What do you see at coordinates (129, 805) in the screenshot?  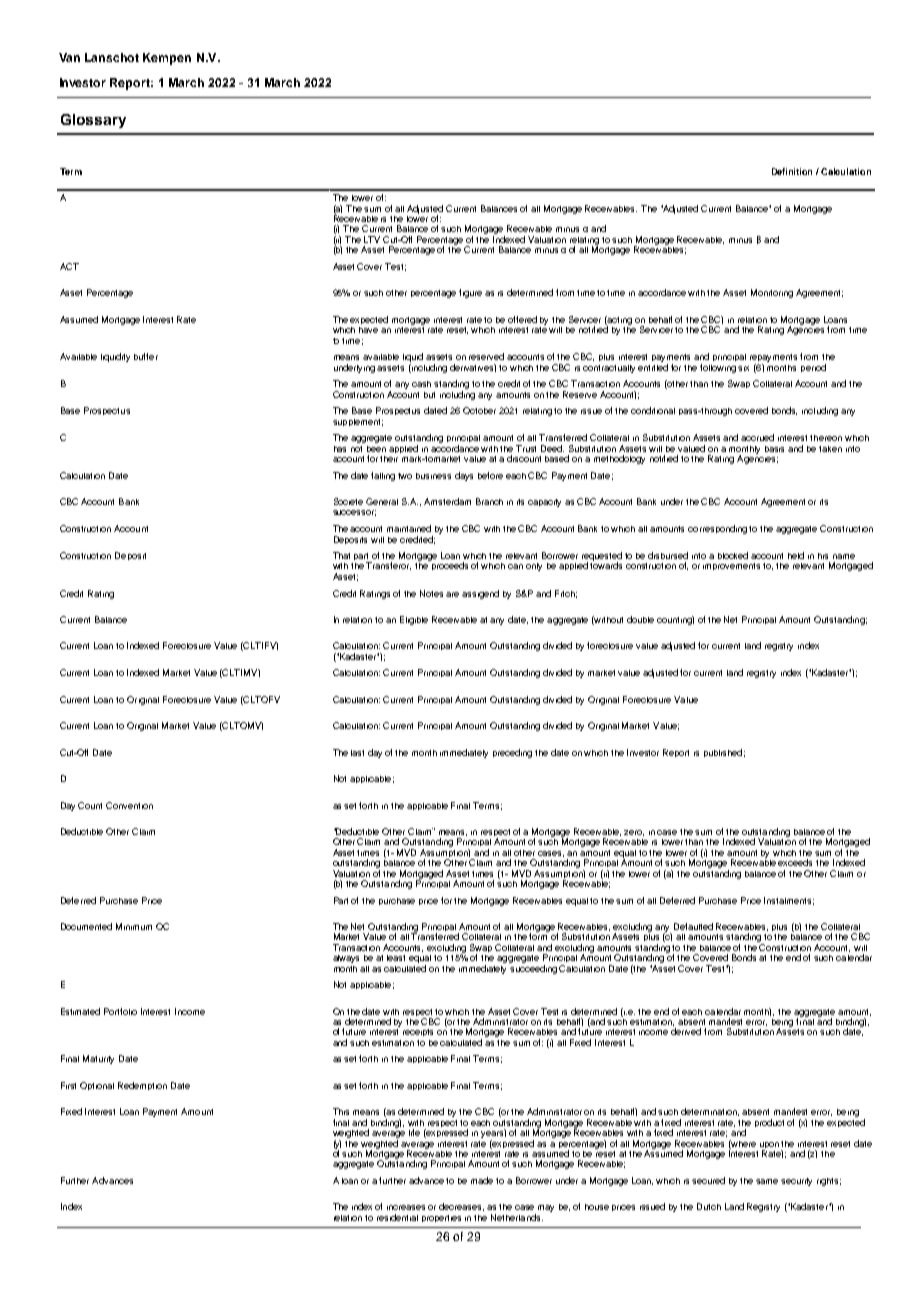 I see `Convention` at bounding box center [129, 805].
